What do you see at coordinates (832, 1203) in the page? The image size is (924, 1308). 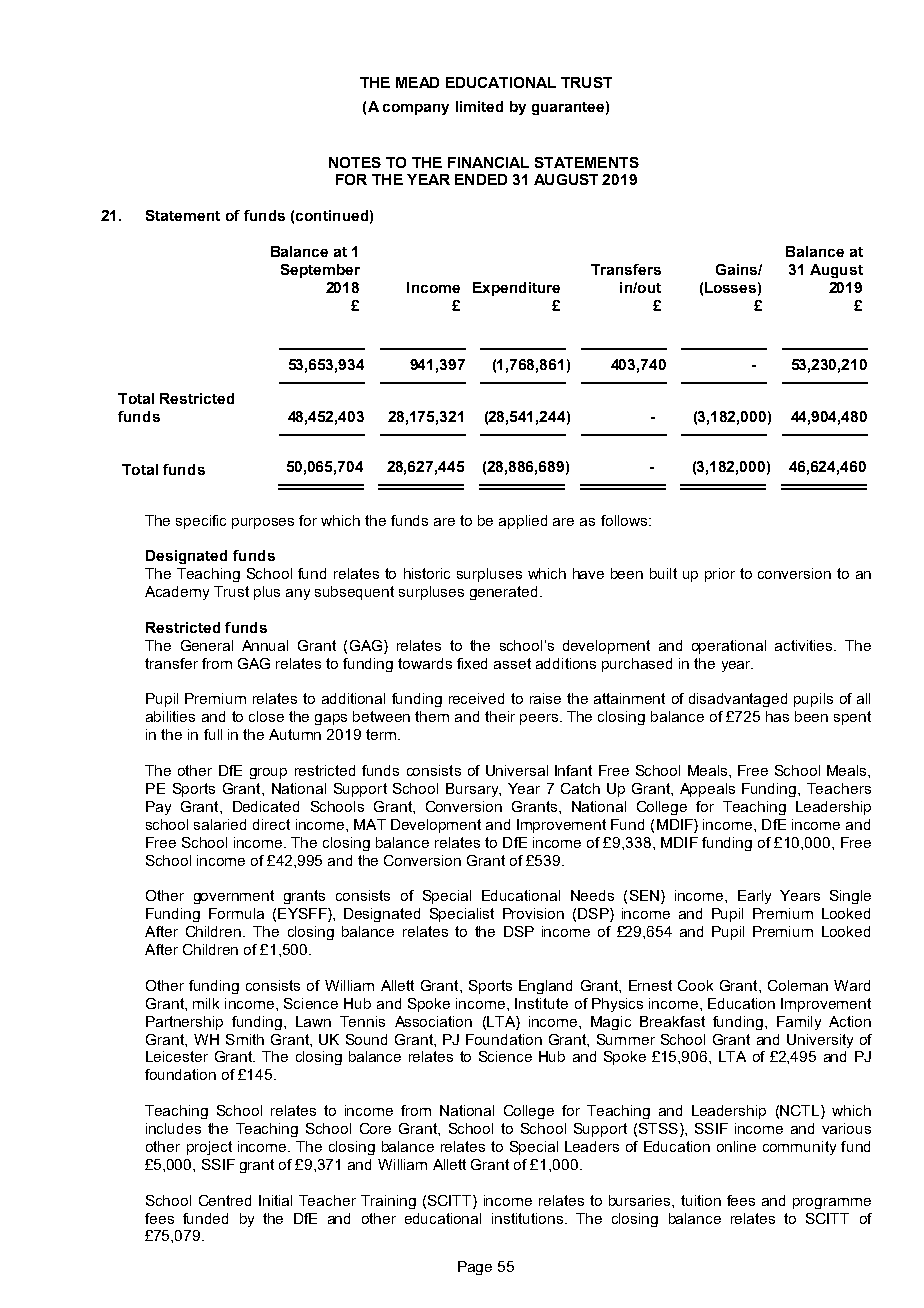 I see `programme` at bounding box center [832, 1203].
